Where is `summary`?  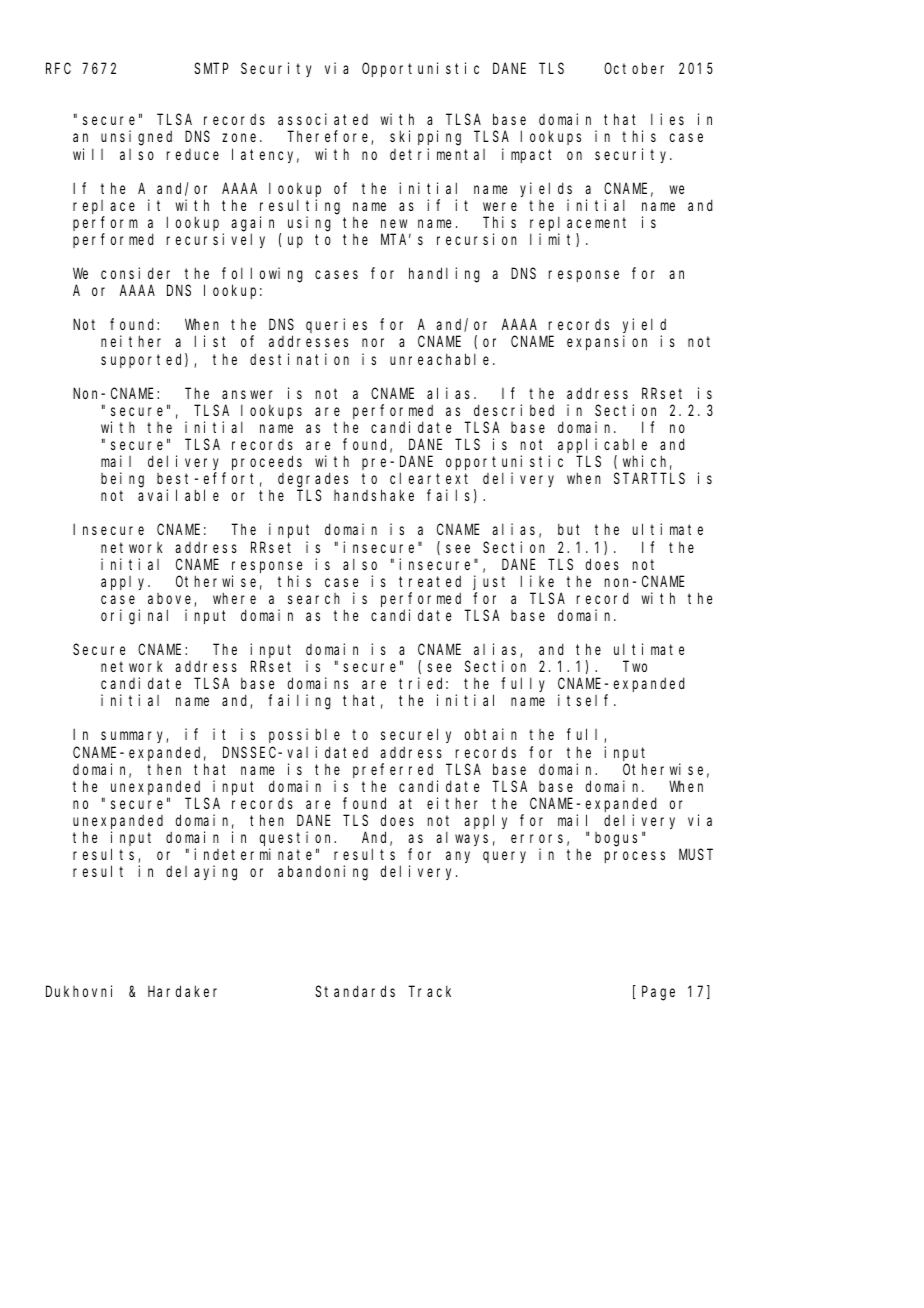
summary is located at coordinates (134, 737).
